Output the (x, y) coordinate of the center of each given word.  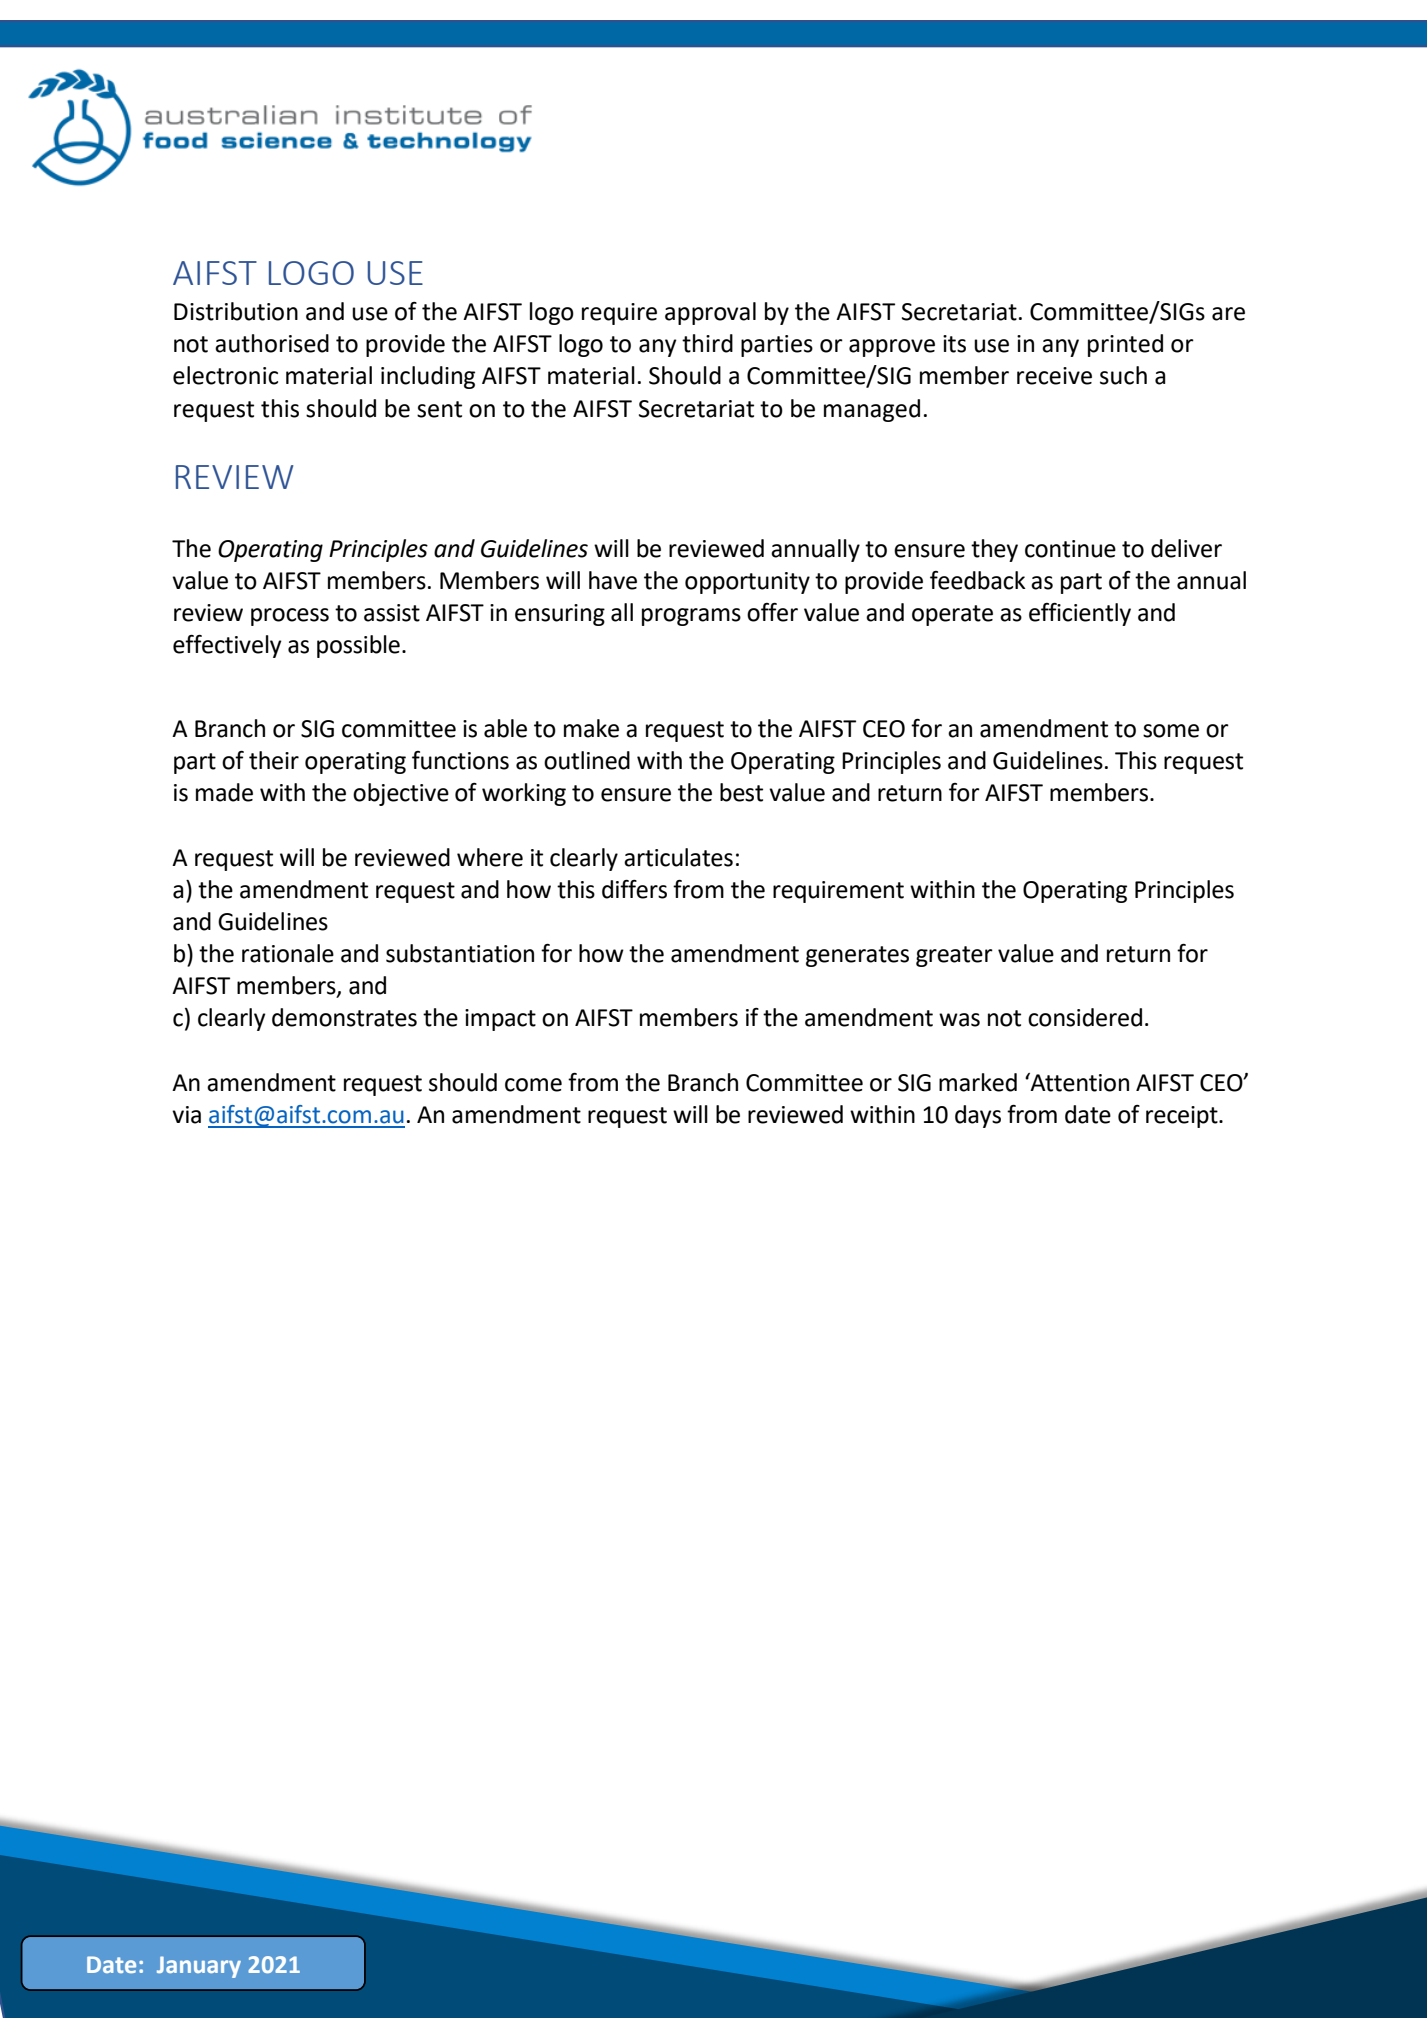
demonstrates (344, 1017)
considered (1085, 1017)
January (199, 1967)
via (186, 1115)
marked (978, 1082)
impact (500, 1020)
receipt (1183, 1117)
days (978, 1116)
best (741, 792)
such (1123, 375)
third (707, 343)
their (274, 760)
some (1171, 731)
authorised (272, 343)
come (533, 1085)
